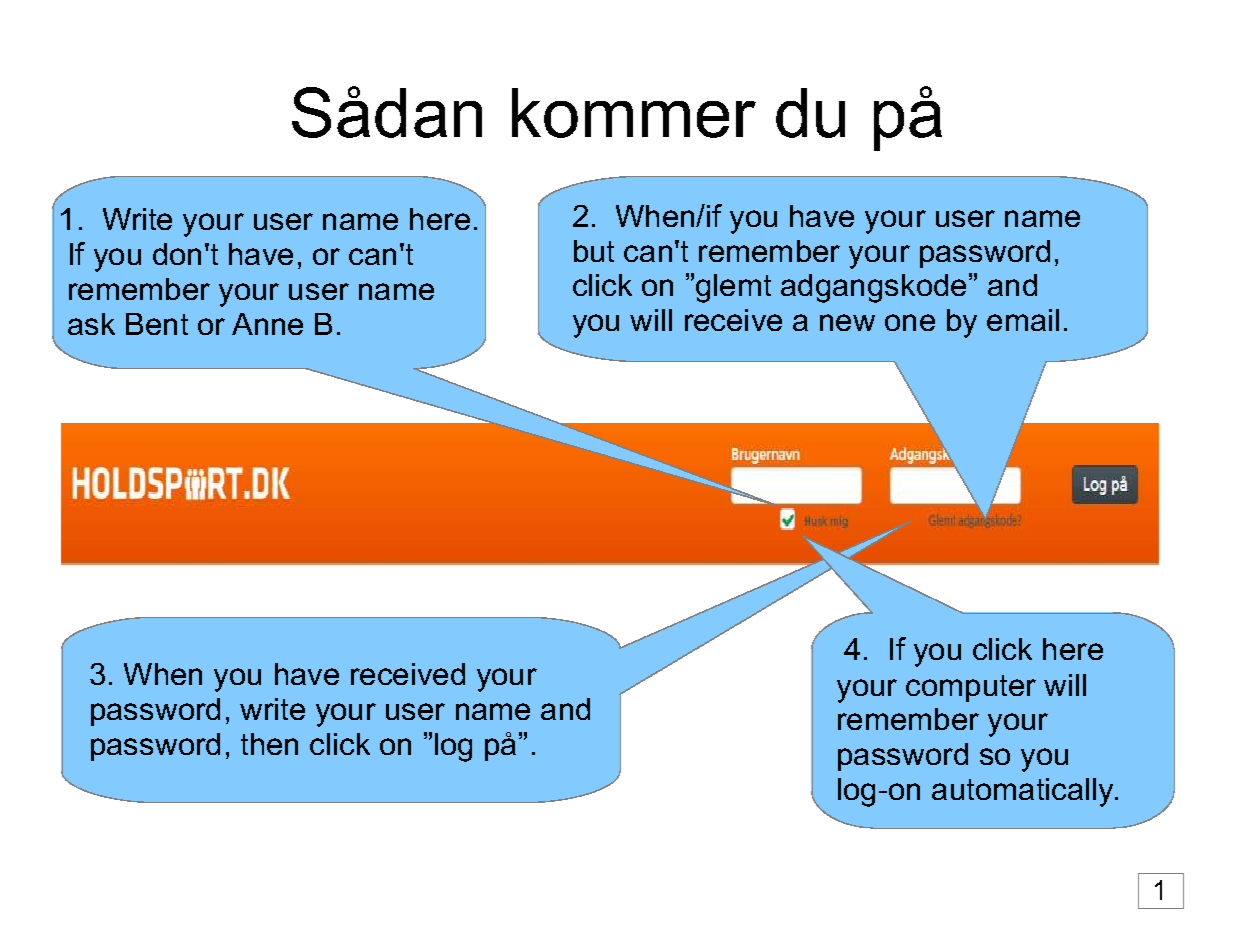 Image resolution: width=1233 pixels, height=952 pixels. What do you see at coordinates (847, 322) in the screenshot?
I see `new` at bounding box center [847, 322].
